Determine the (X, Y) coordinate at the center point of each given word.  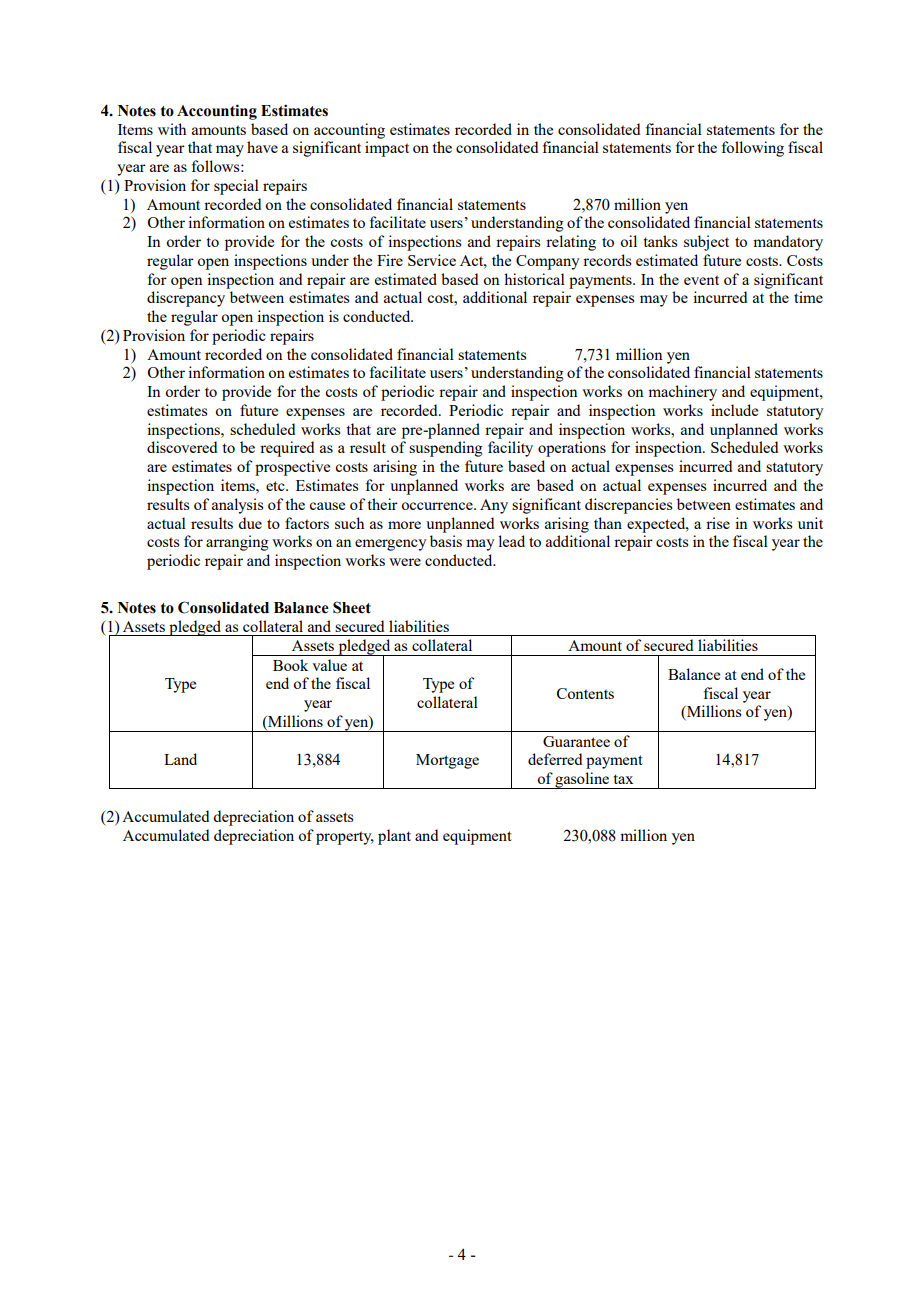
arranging (237, 543)
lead (511, 541)
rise (718, 523)
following (752, 149)
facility (510, 449)
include (734, 410)
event (701, 280)
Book (290, 665)
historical (534, 279)
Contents (585, 693)
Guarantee (576, 741)
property (345, 838)
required (287, 449)
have (262, 147)
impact (387, 149)
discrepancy (186, 299)
